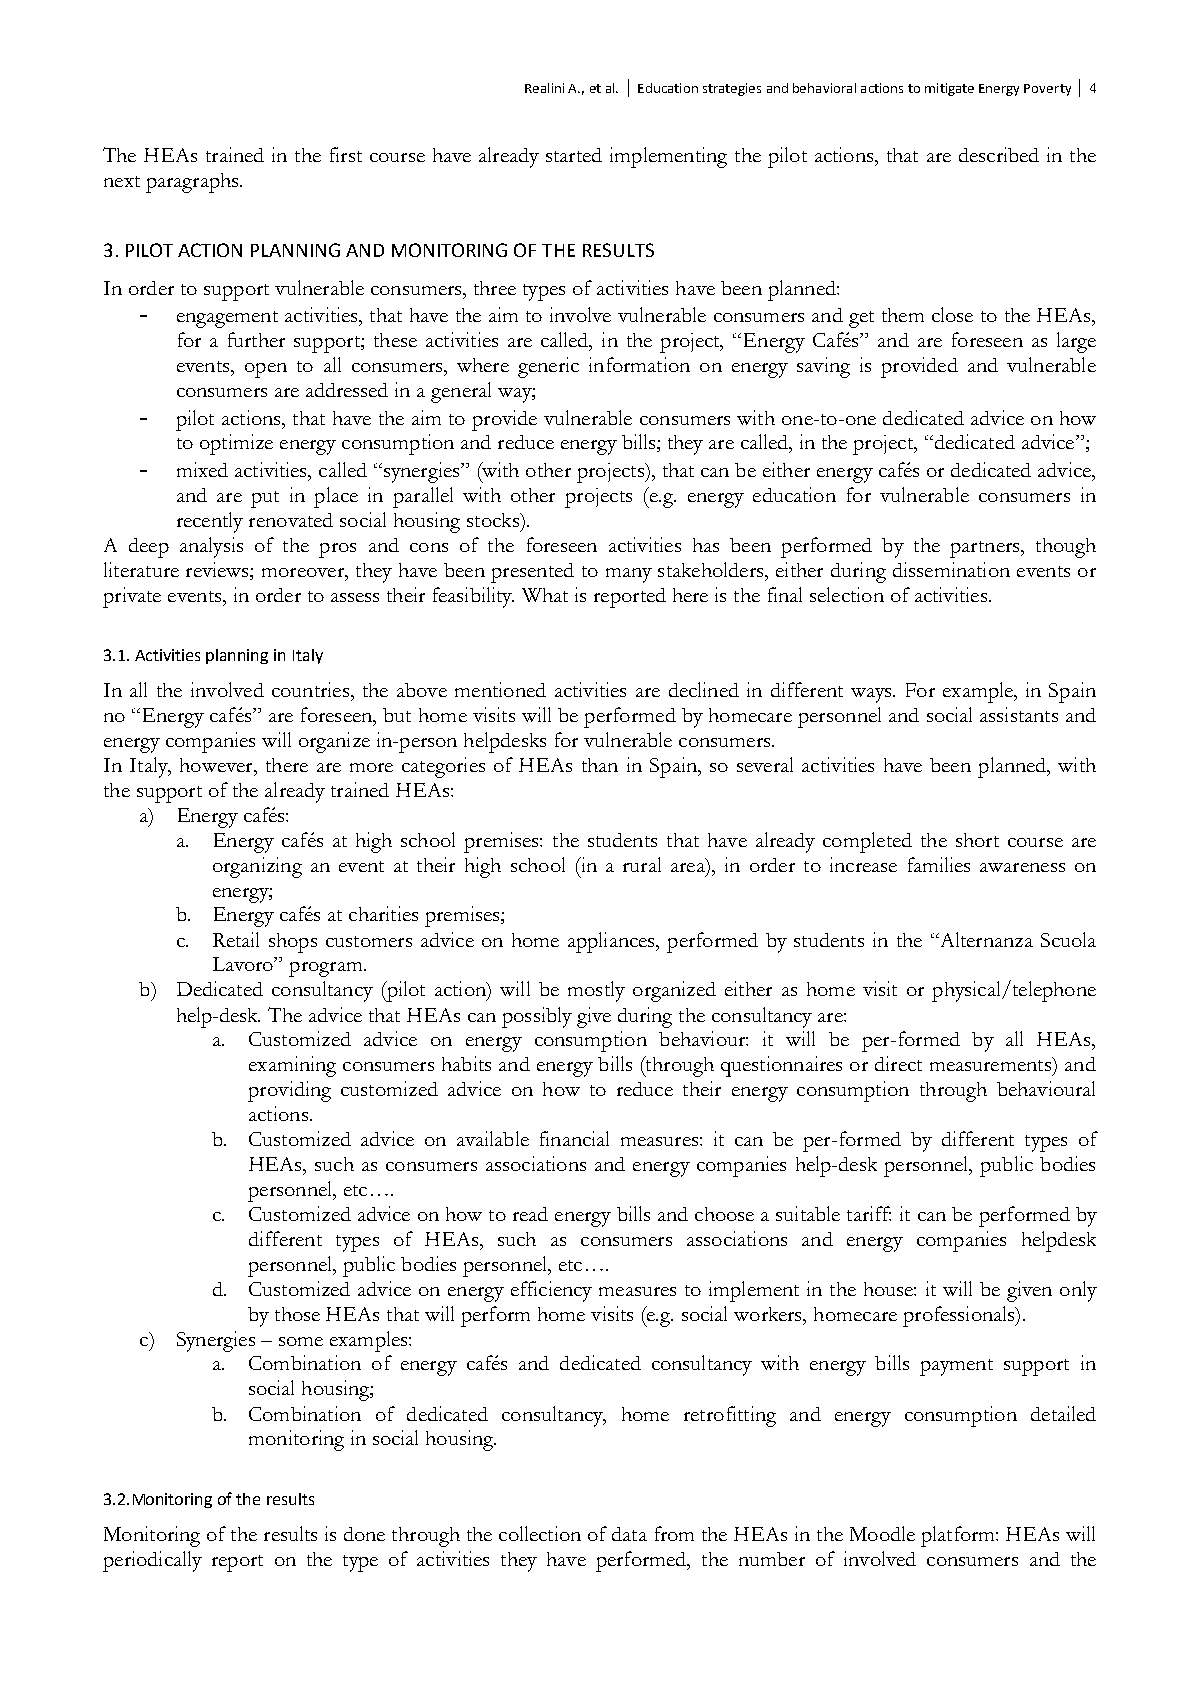 This screenshot has width=1199, height=1697. I want to click on measurements, so click(990, 1065).
